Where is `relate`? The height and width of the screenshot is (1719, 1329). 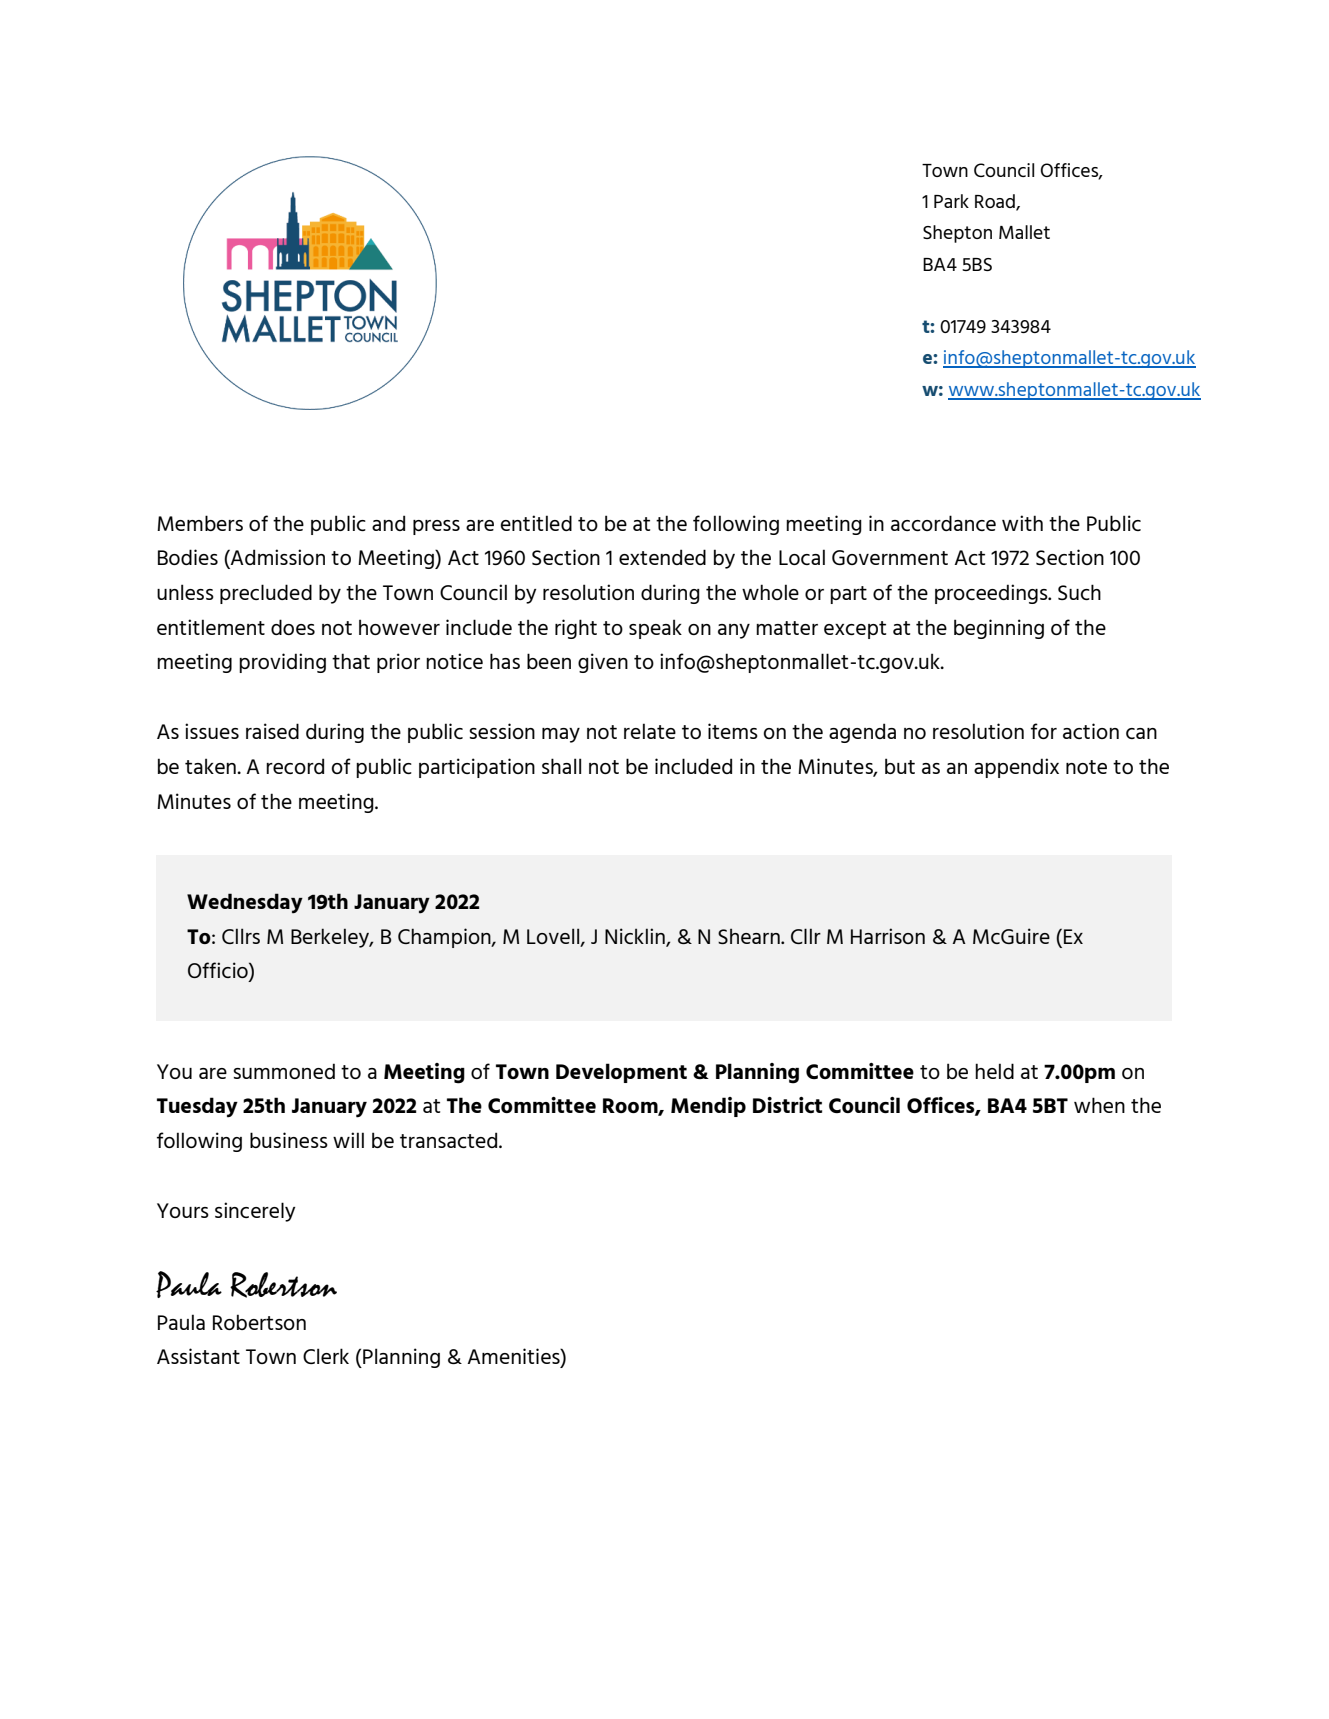 relate is located at coordinates (650, 731).
